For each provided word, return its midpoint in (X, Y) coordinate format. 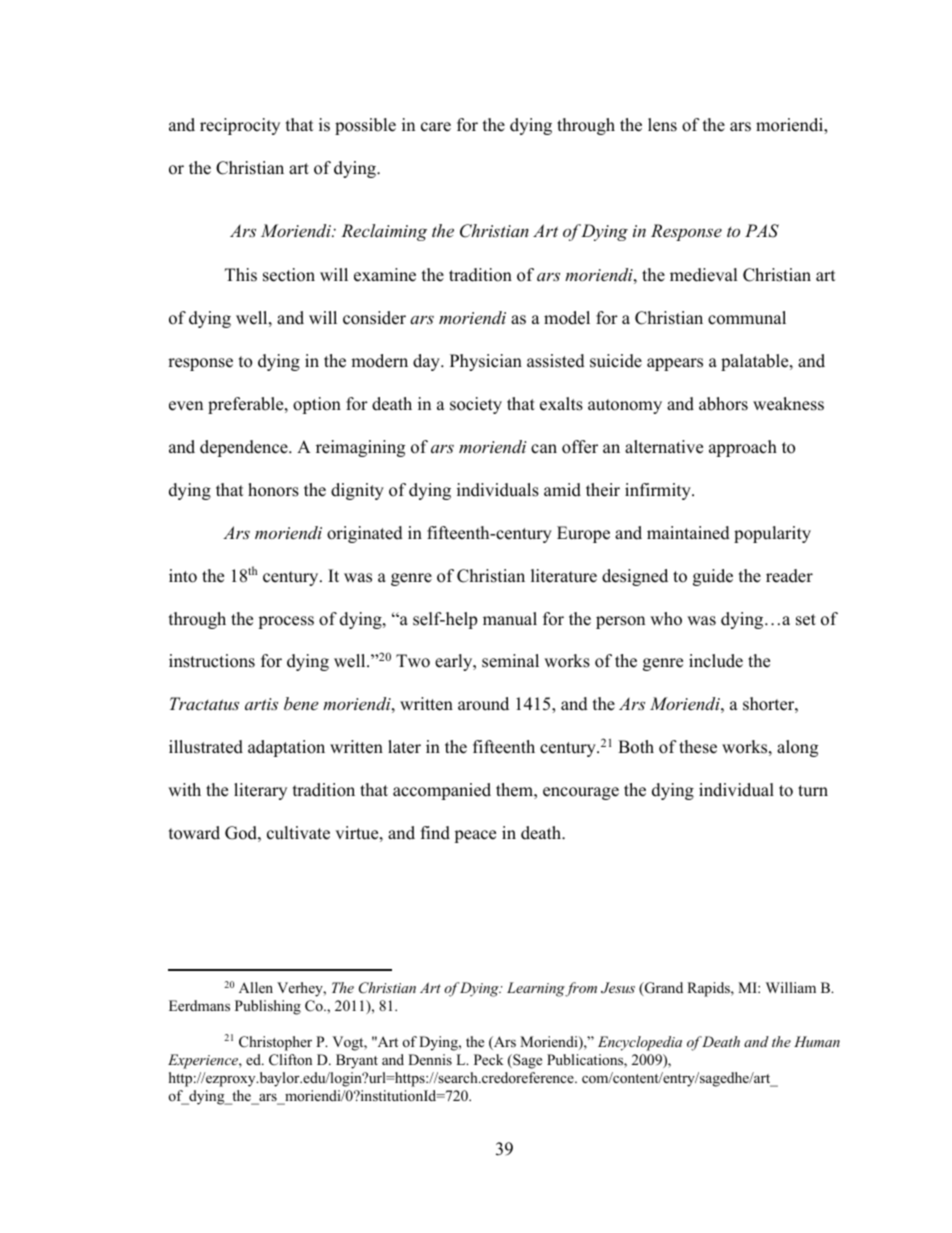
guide (713, 577)
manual (510, 619)
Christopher (275, 1043)
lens (662, 125)
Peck (489, 1059)
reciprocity (240, 126)
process (286, 622)
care (436, 127)
